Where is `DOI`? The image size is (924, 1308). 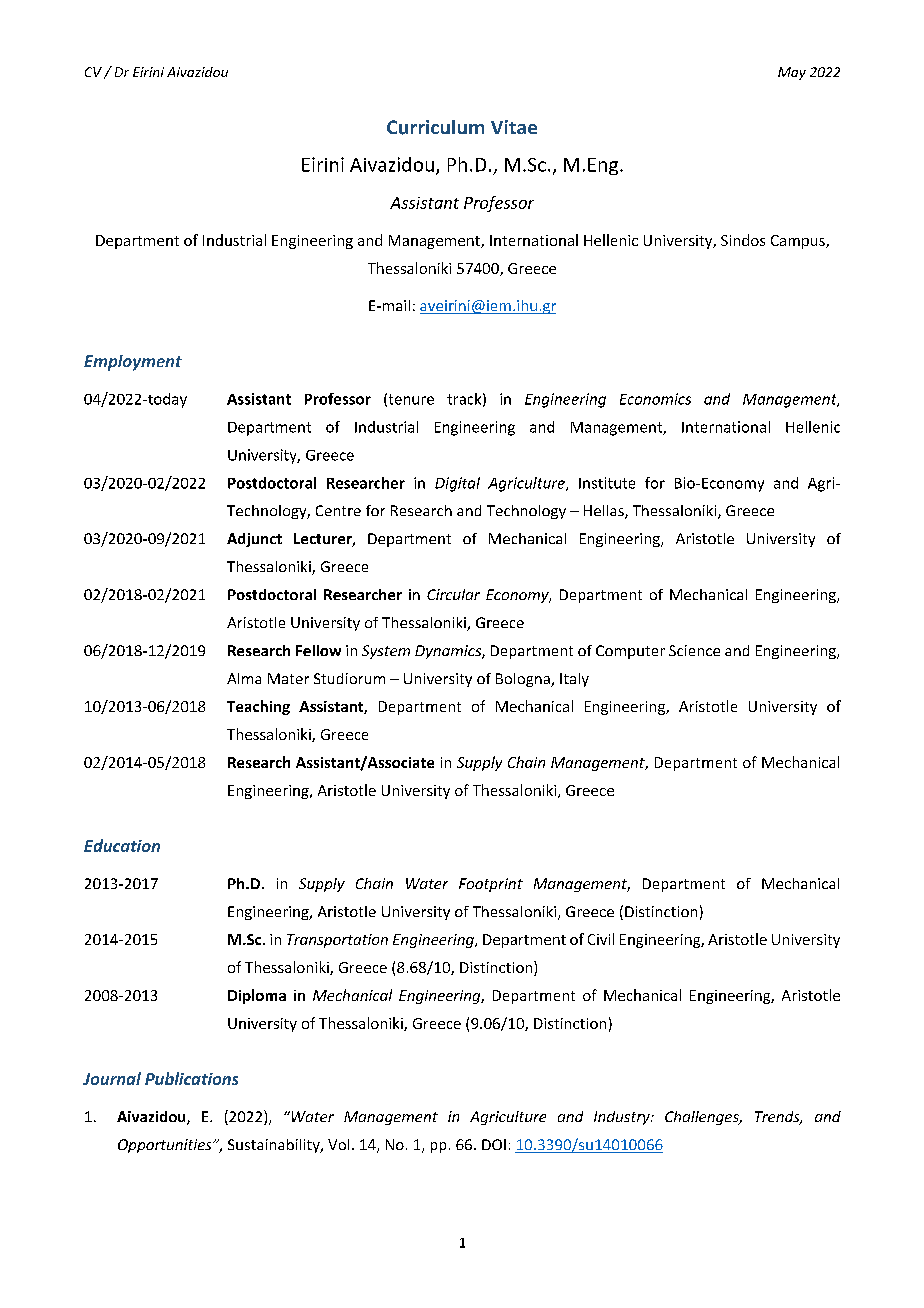 DOI is located at coordinates (494, 1144).
